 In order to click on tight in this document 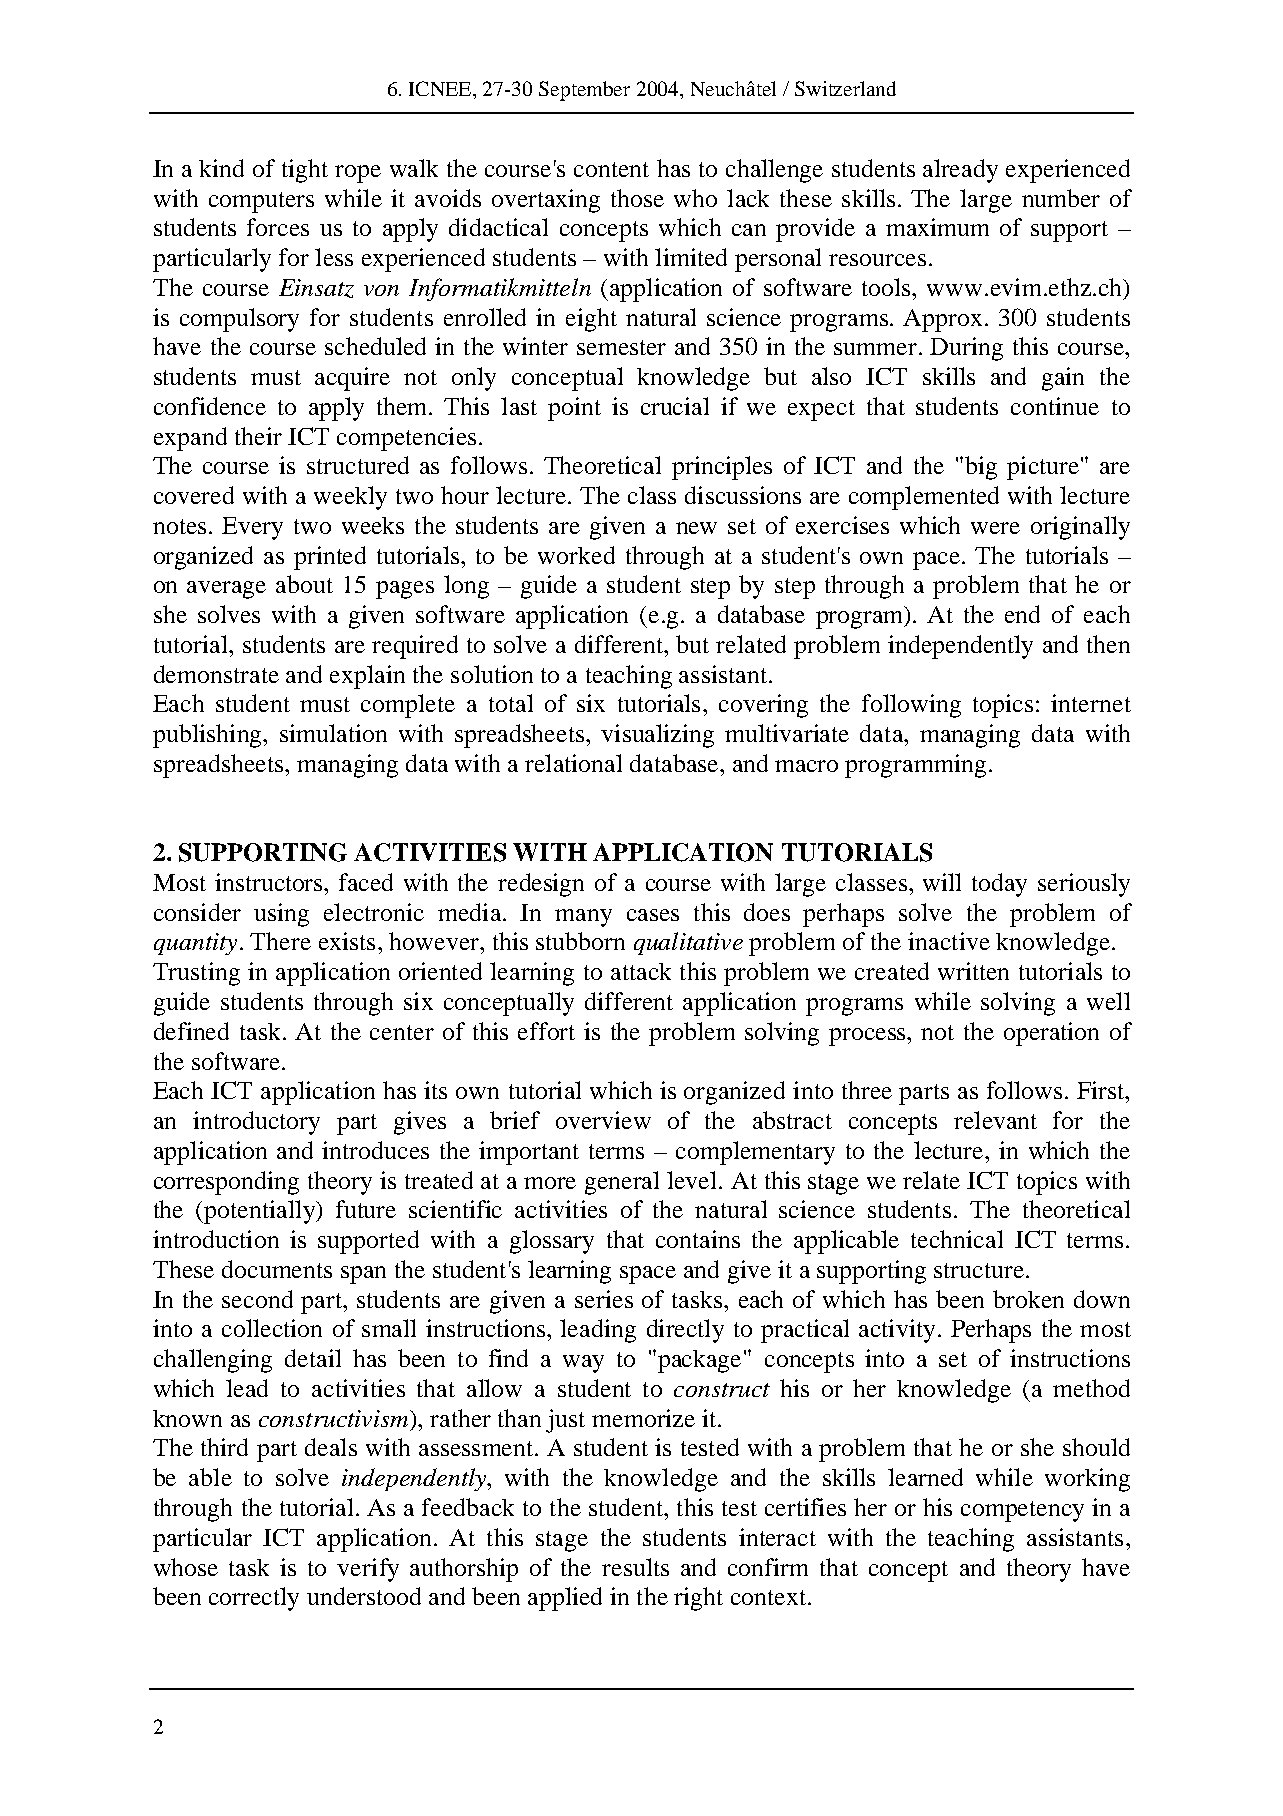, I will do `click(305, 171)`.
